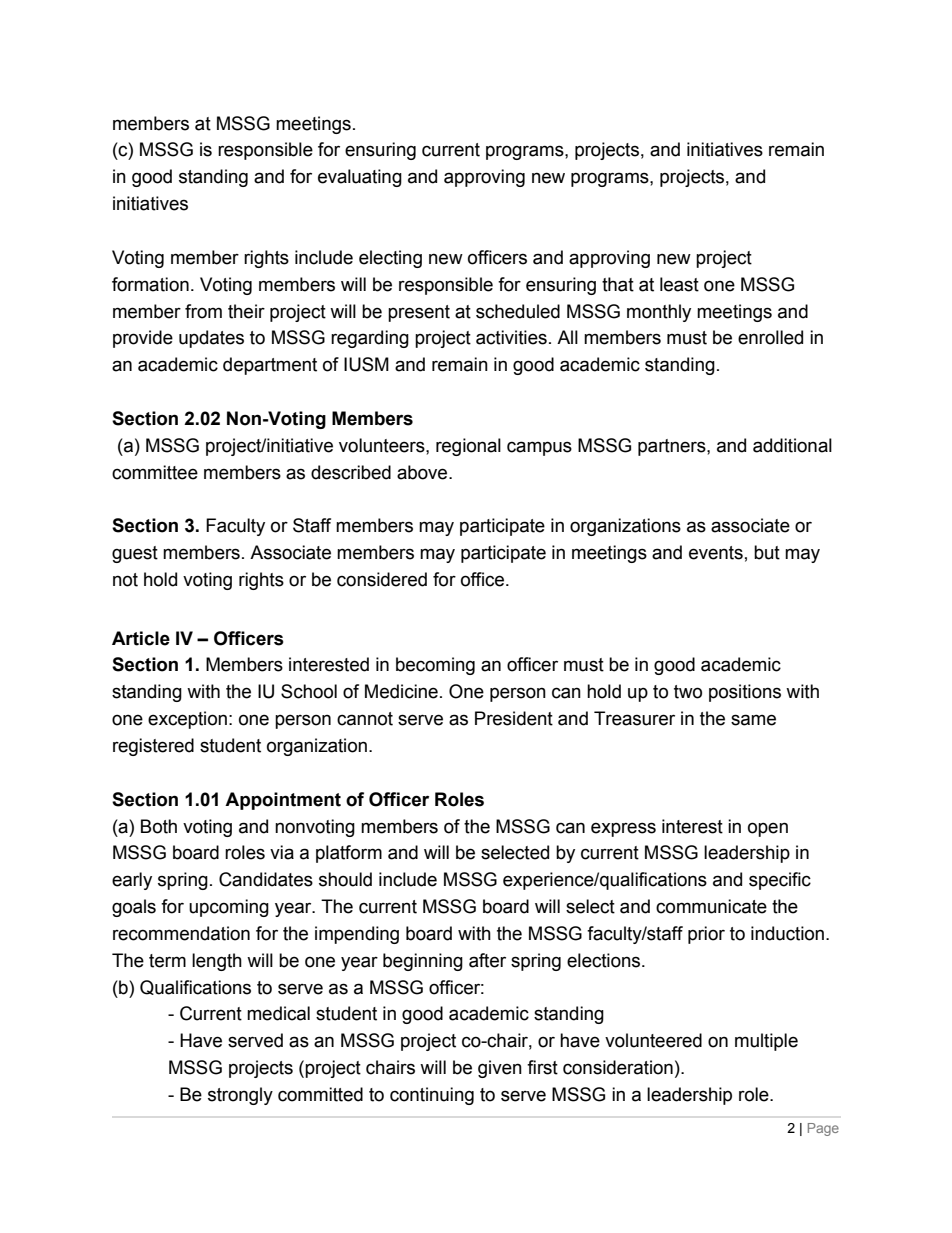 The width and height of the screenshot is (952, 1233). Describe the element at coordinates (767, 552) in the screenshot. I see `but` at that location.
